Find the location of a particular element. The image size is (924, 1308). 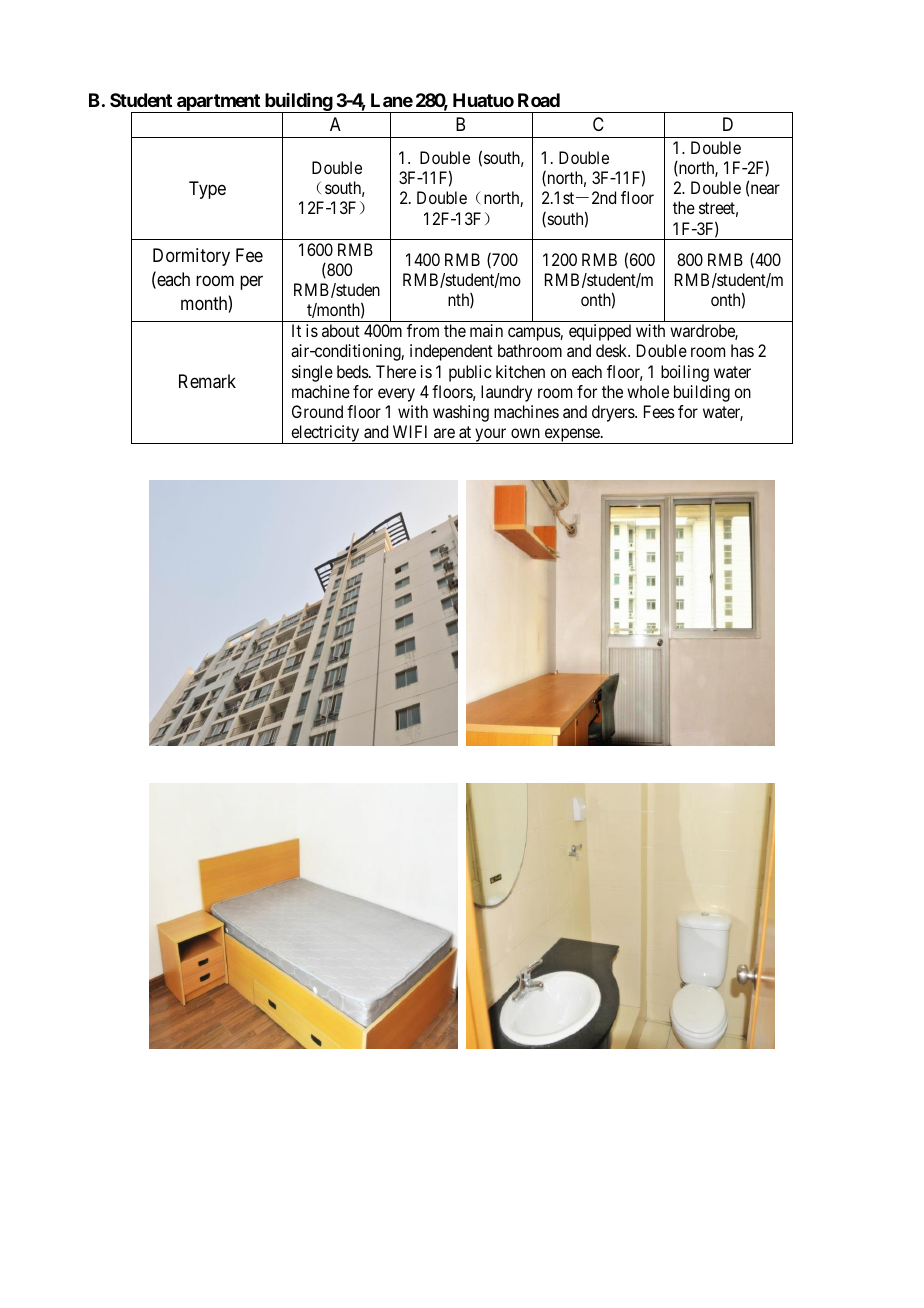

Road is located at coordinates (539, 100).
